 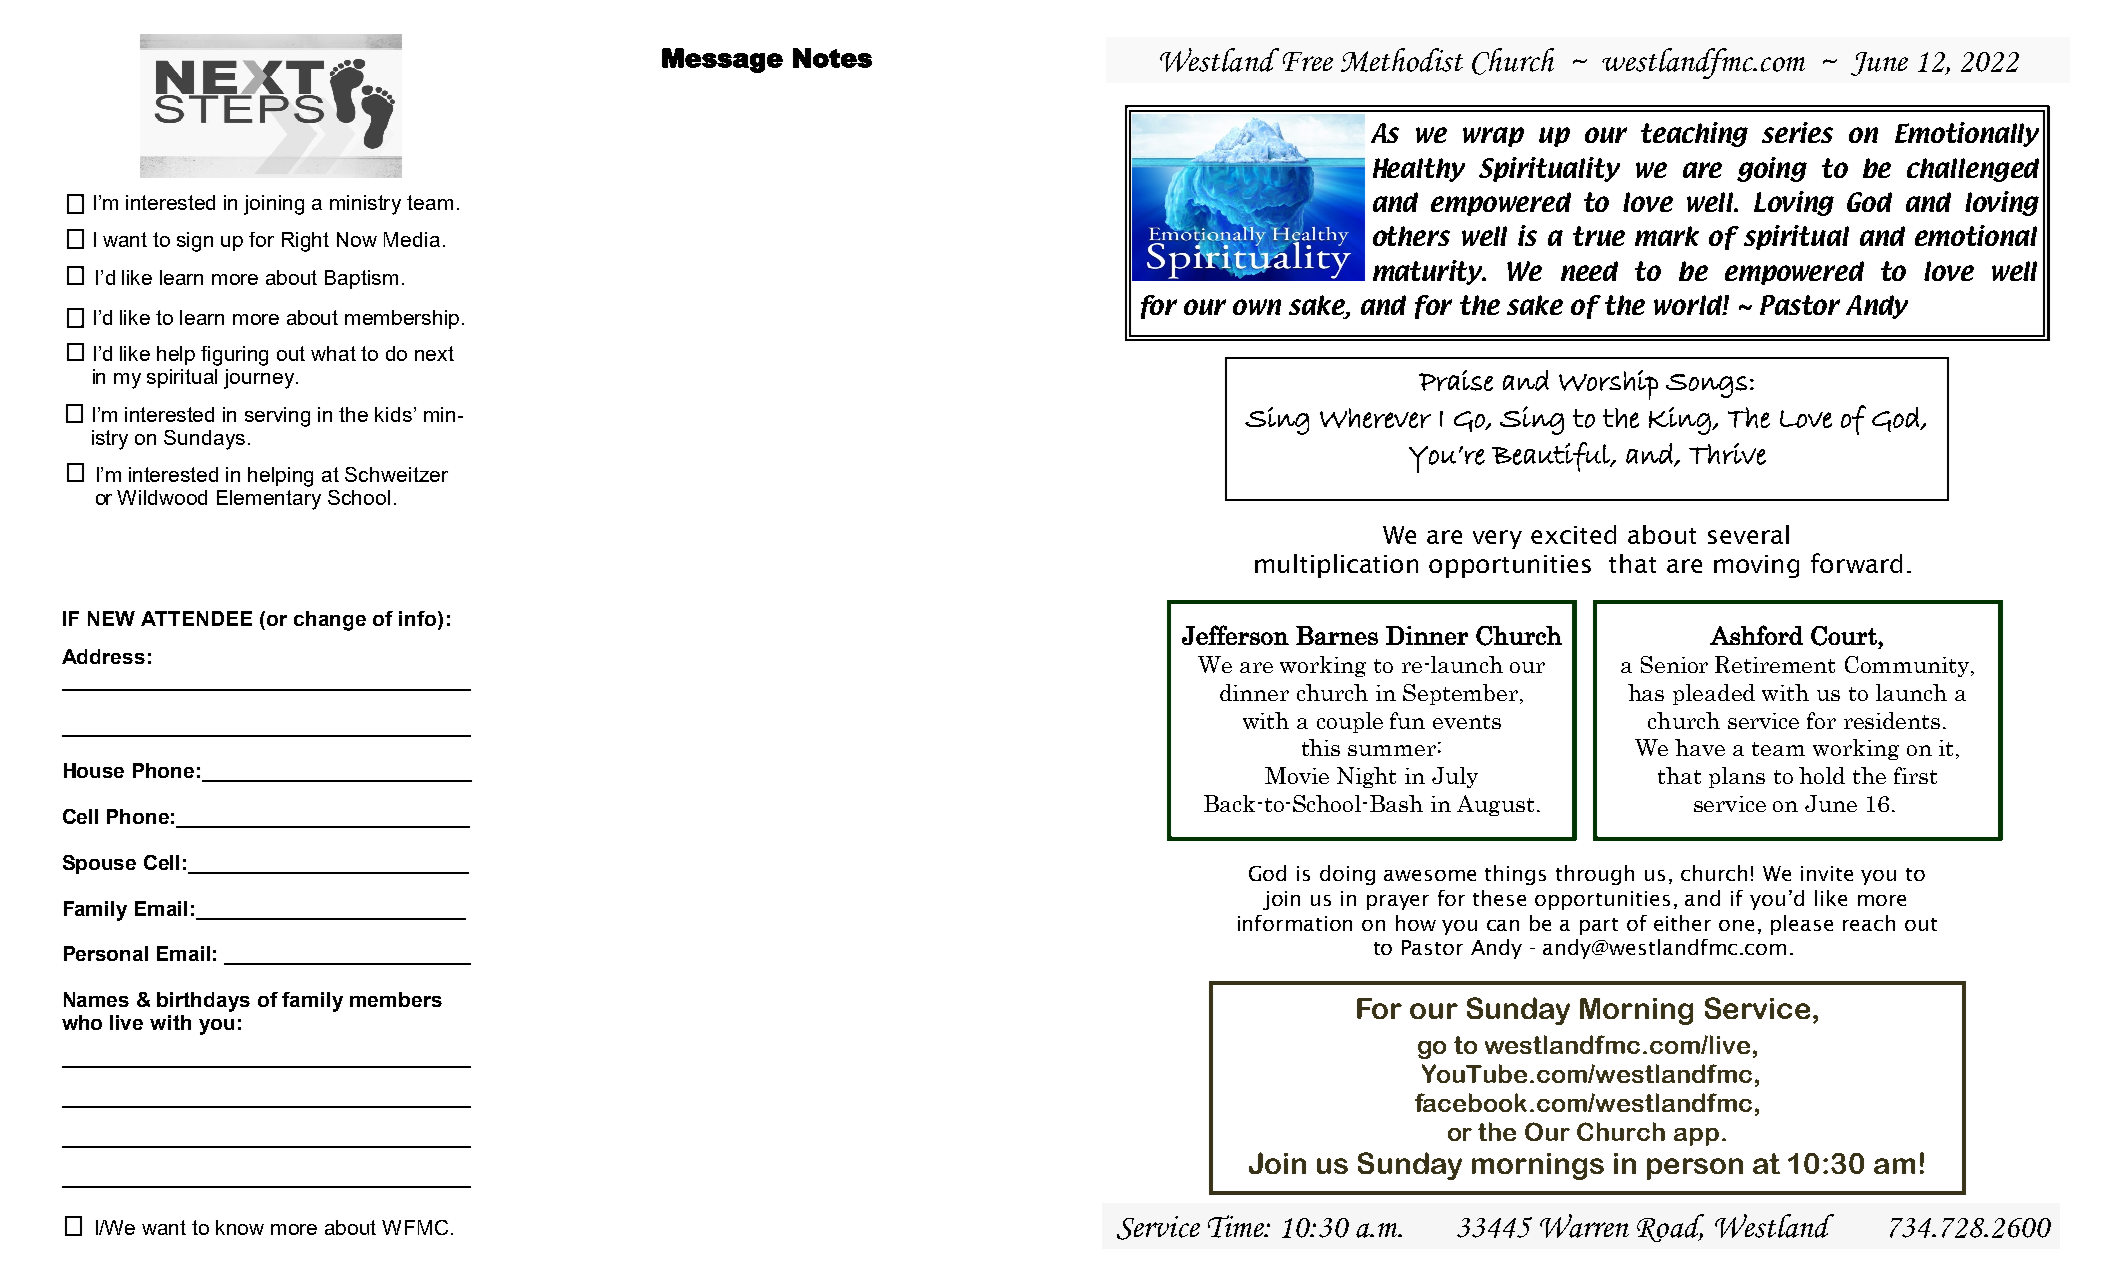 What do you see at coordinates (240, 1227) in the image?
I see `know` at bounding box center [240, 1227].
